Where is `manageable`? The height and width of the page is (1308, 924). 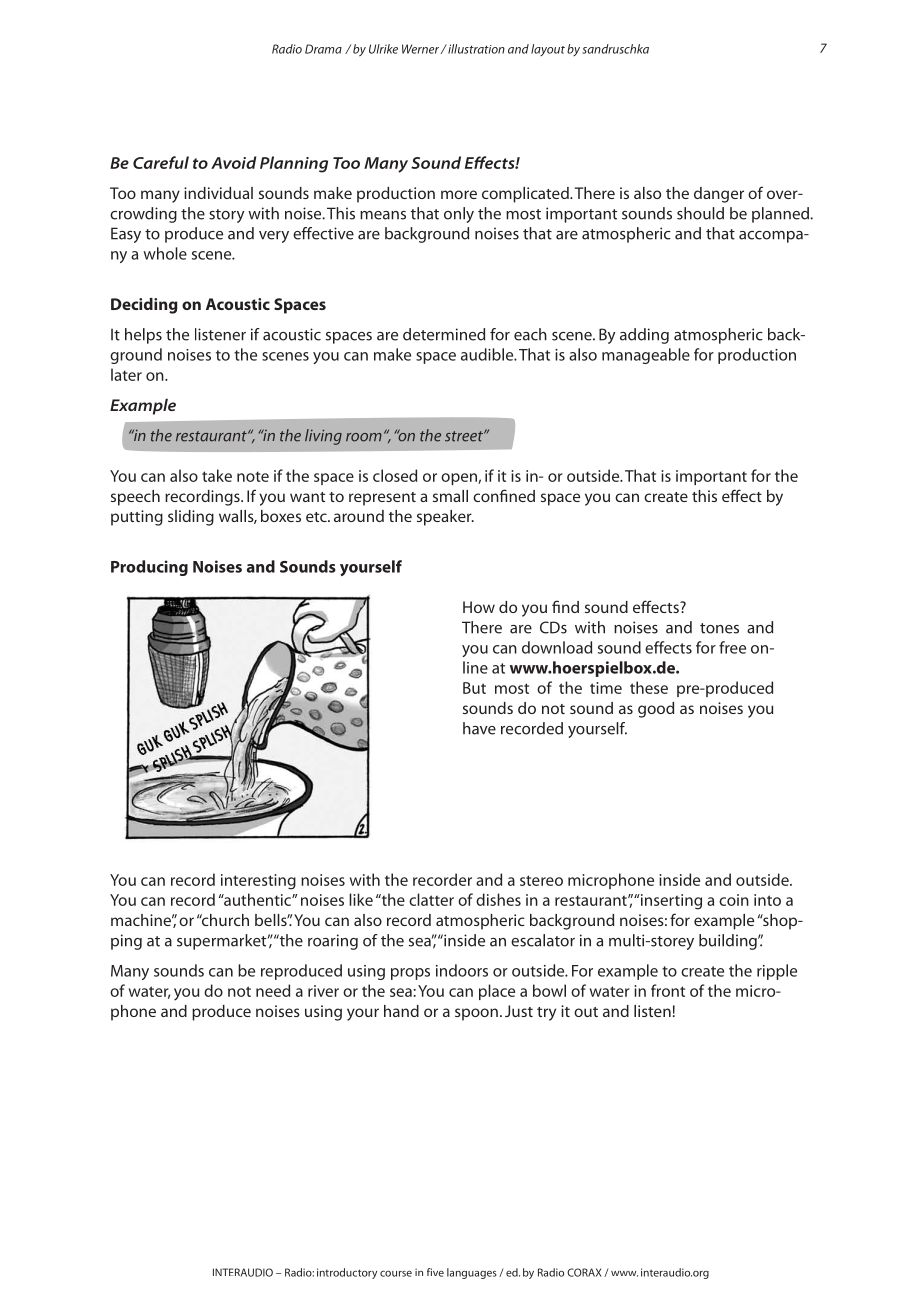
manageable is located at coordinates (646, 356).
